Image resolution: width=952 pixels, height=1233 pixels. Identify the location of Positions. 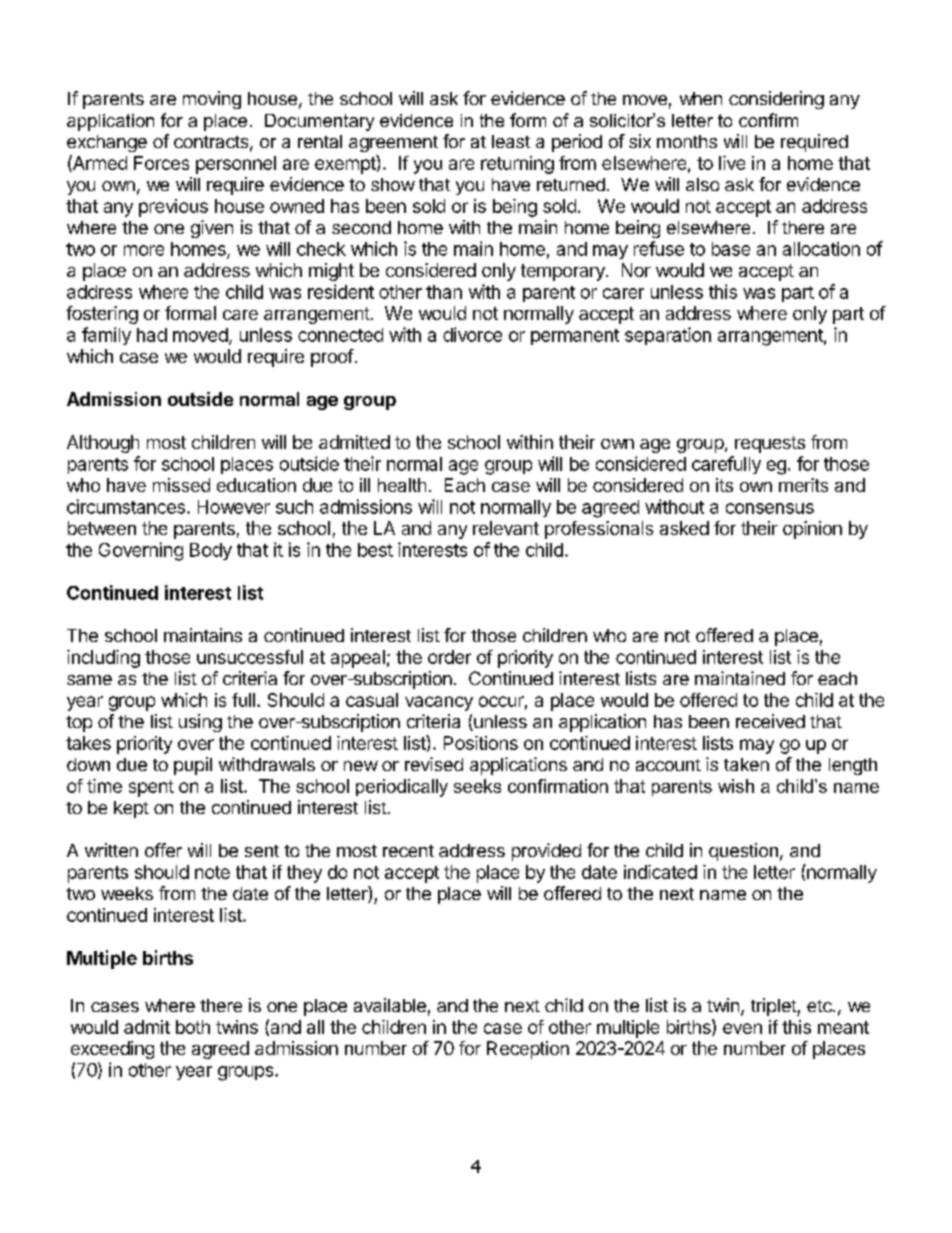
(481, 743).
